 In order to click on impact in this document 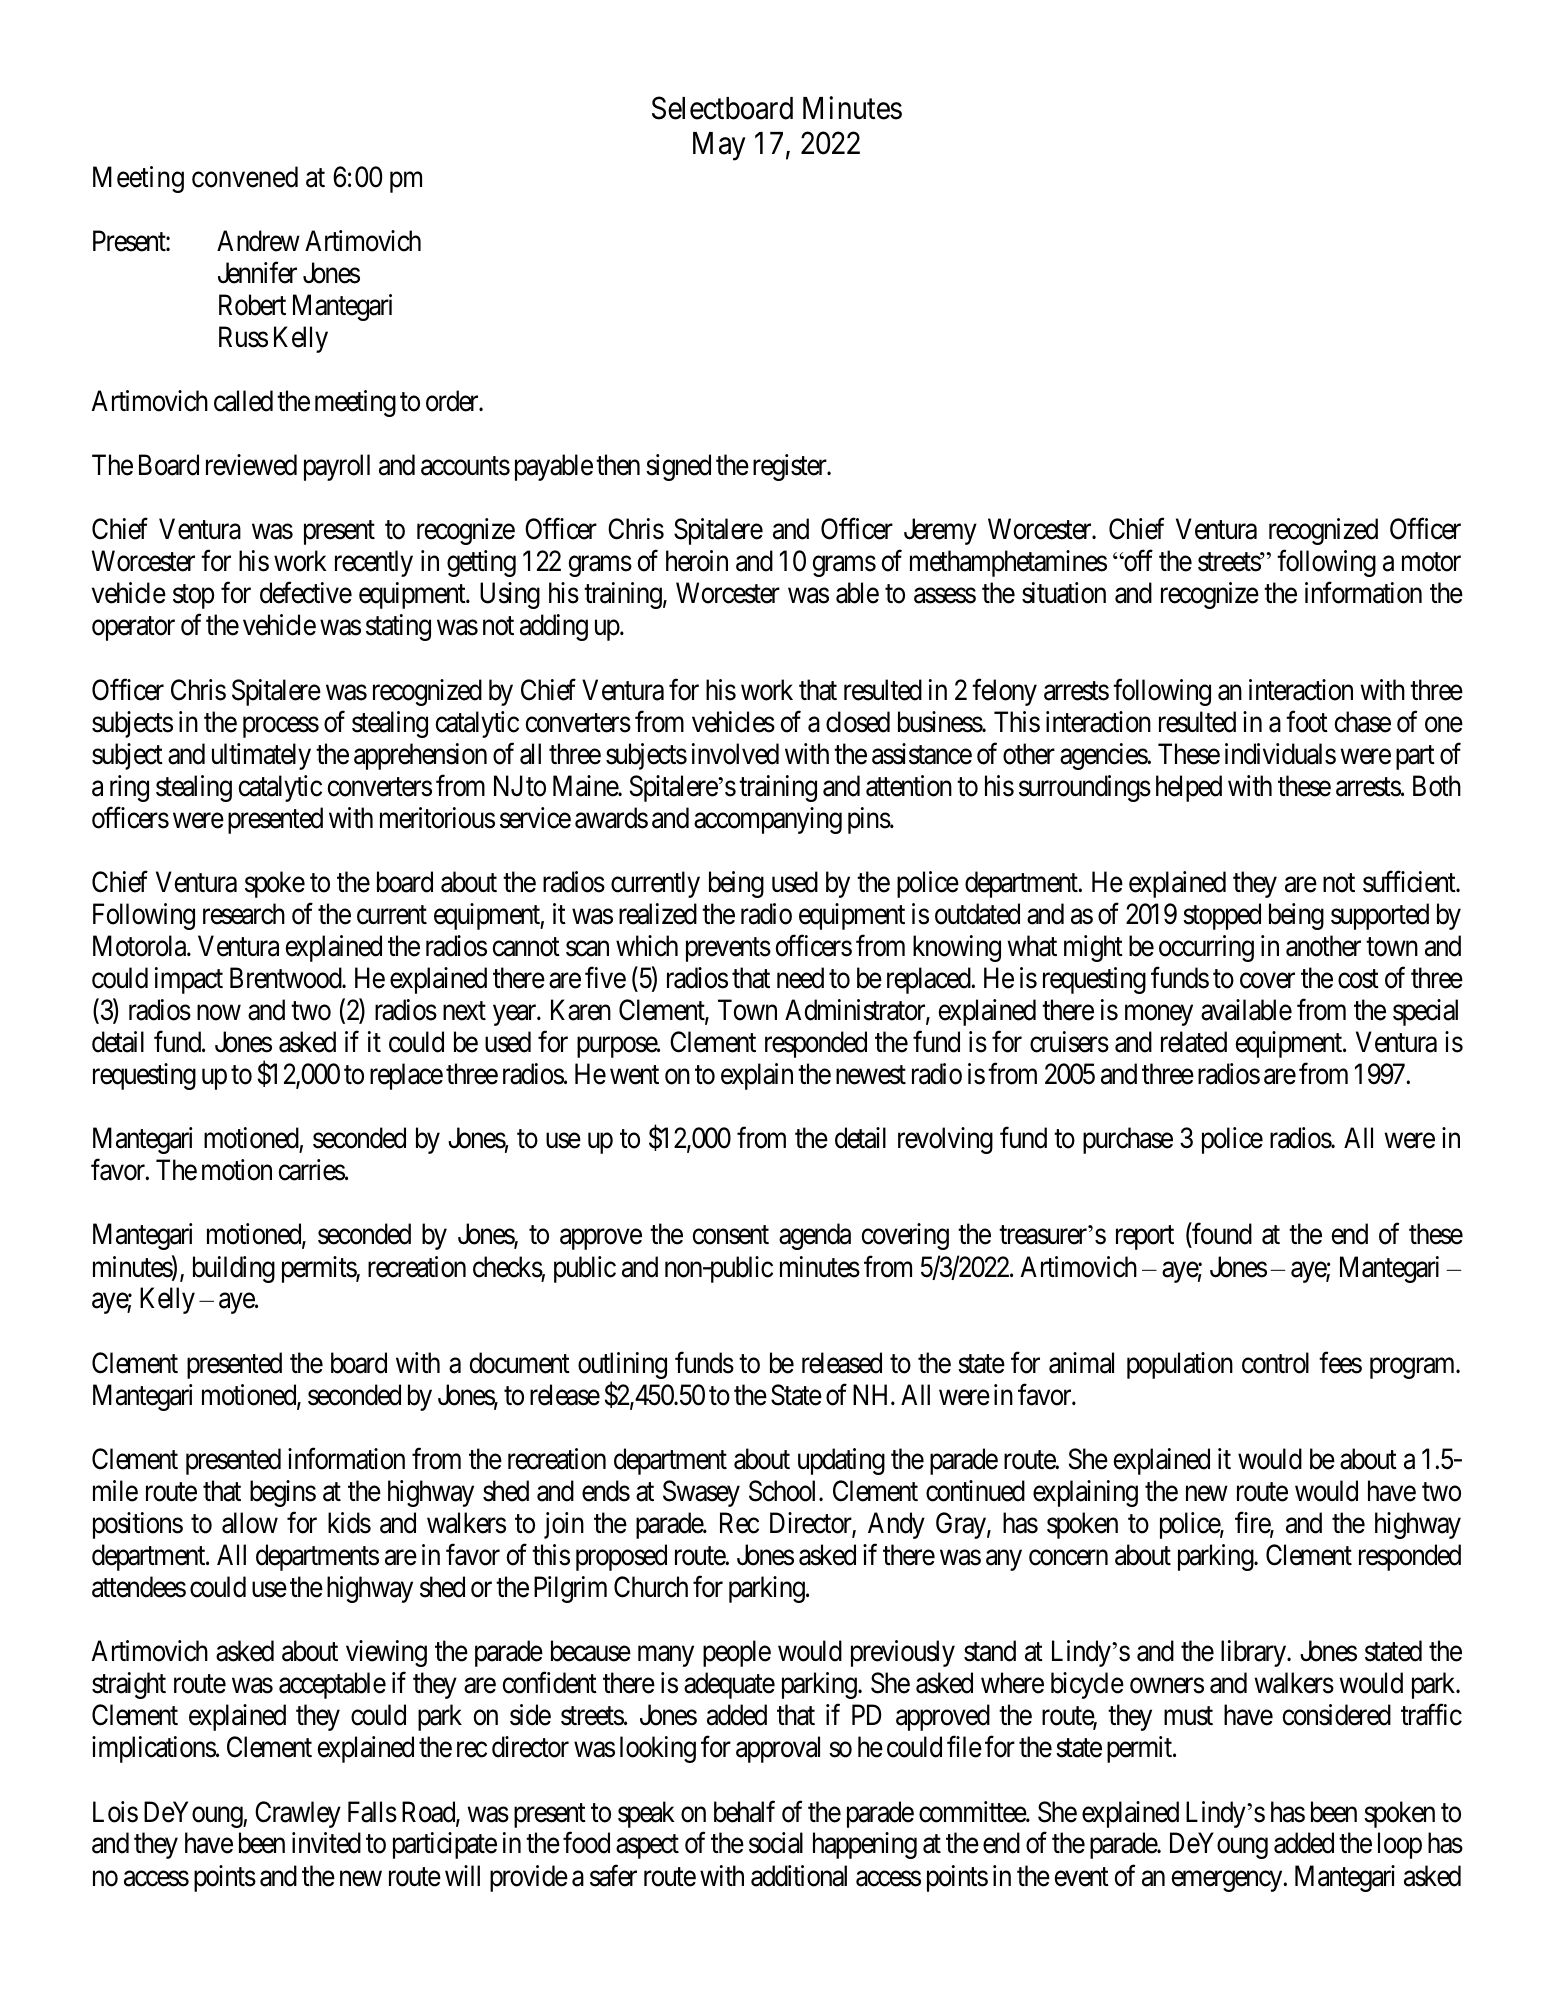, I will do `click(189, 980)`.
